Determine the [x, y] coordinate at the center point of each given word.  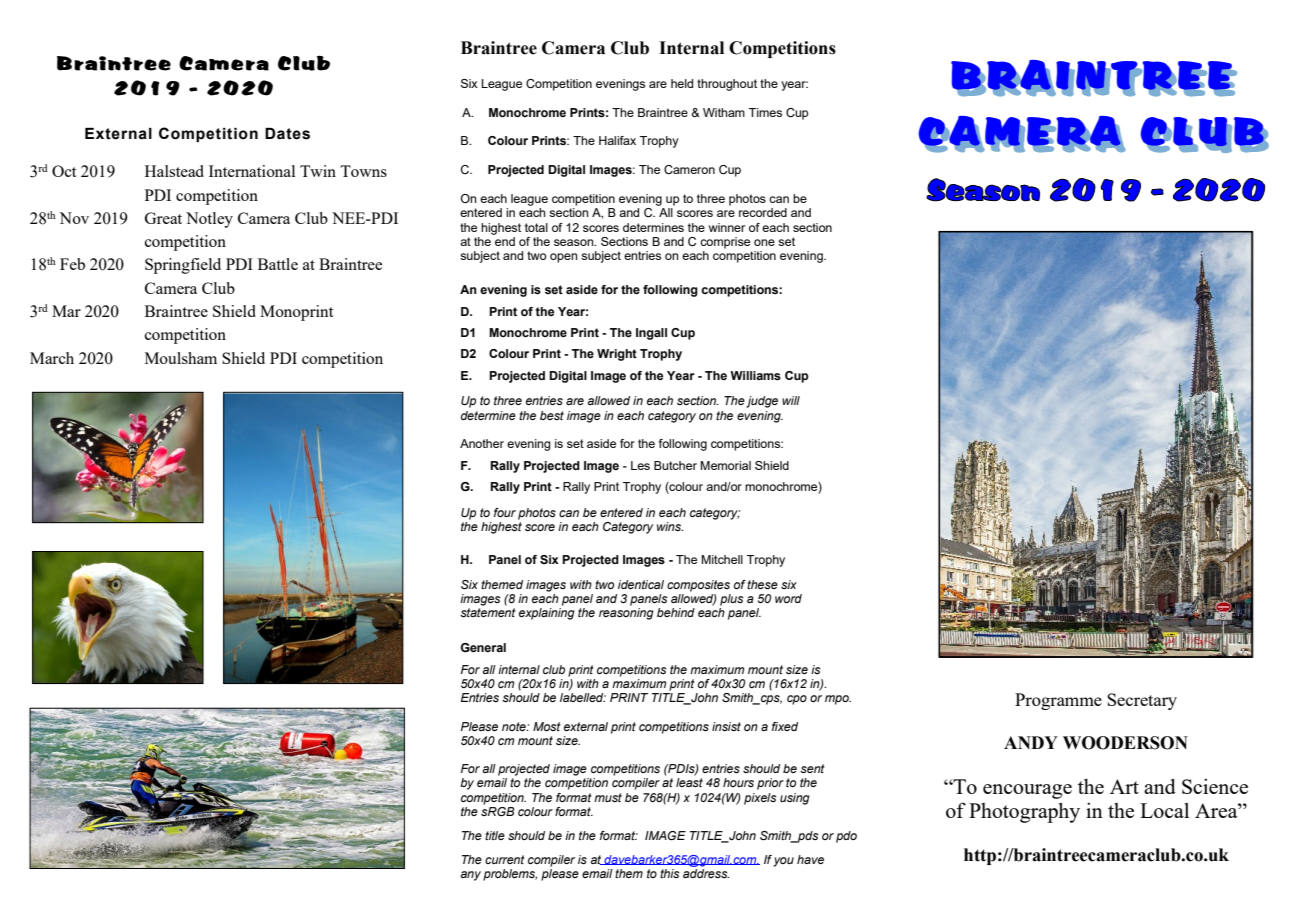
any [470, 876]
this [670, 873]
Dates [287, 134]
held [682, 83]
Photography [1024, 812]
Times [765, 112]
